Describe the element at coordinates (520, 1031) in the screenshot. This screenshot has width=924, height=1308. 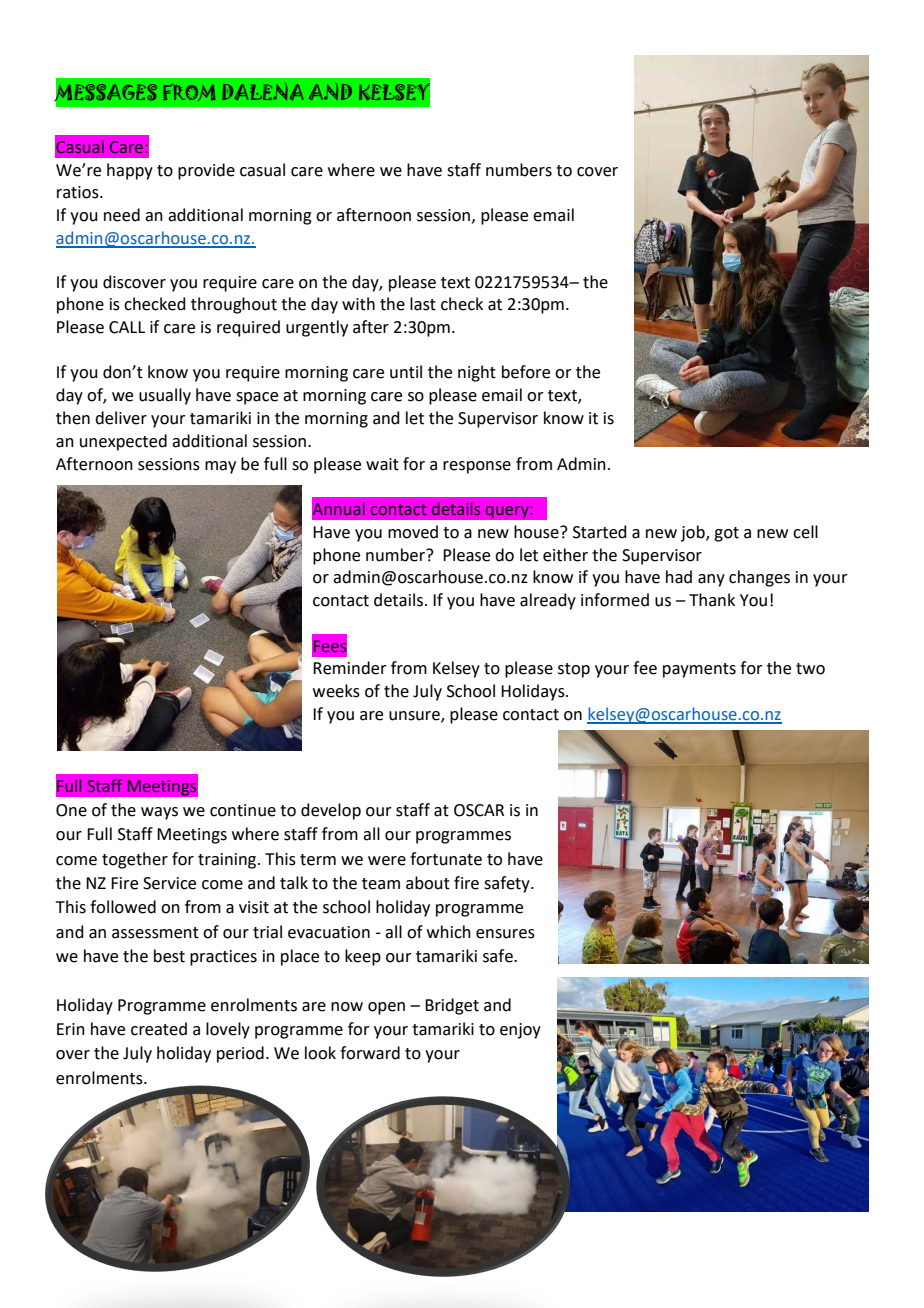
I see `enjoy` at that location.
